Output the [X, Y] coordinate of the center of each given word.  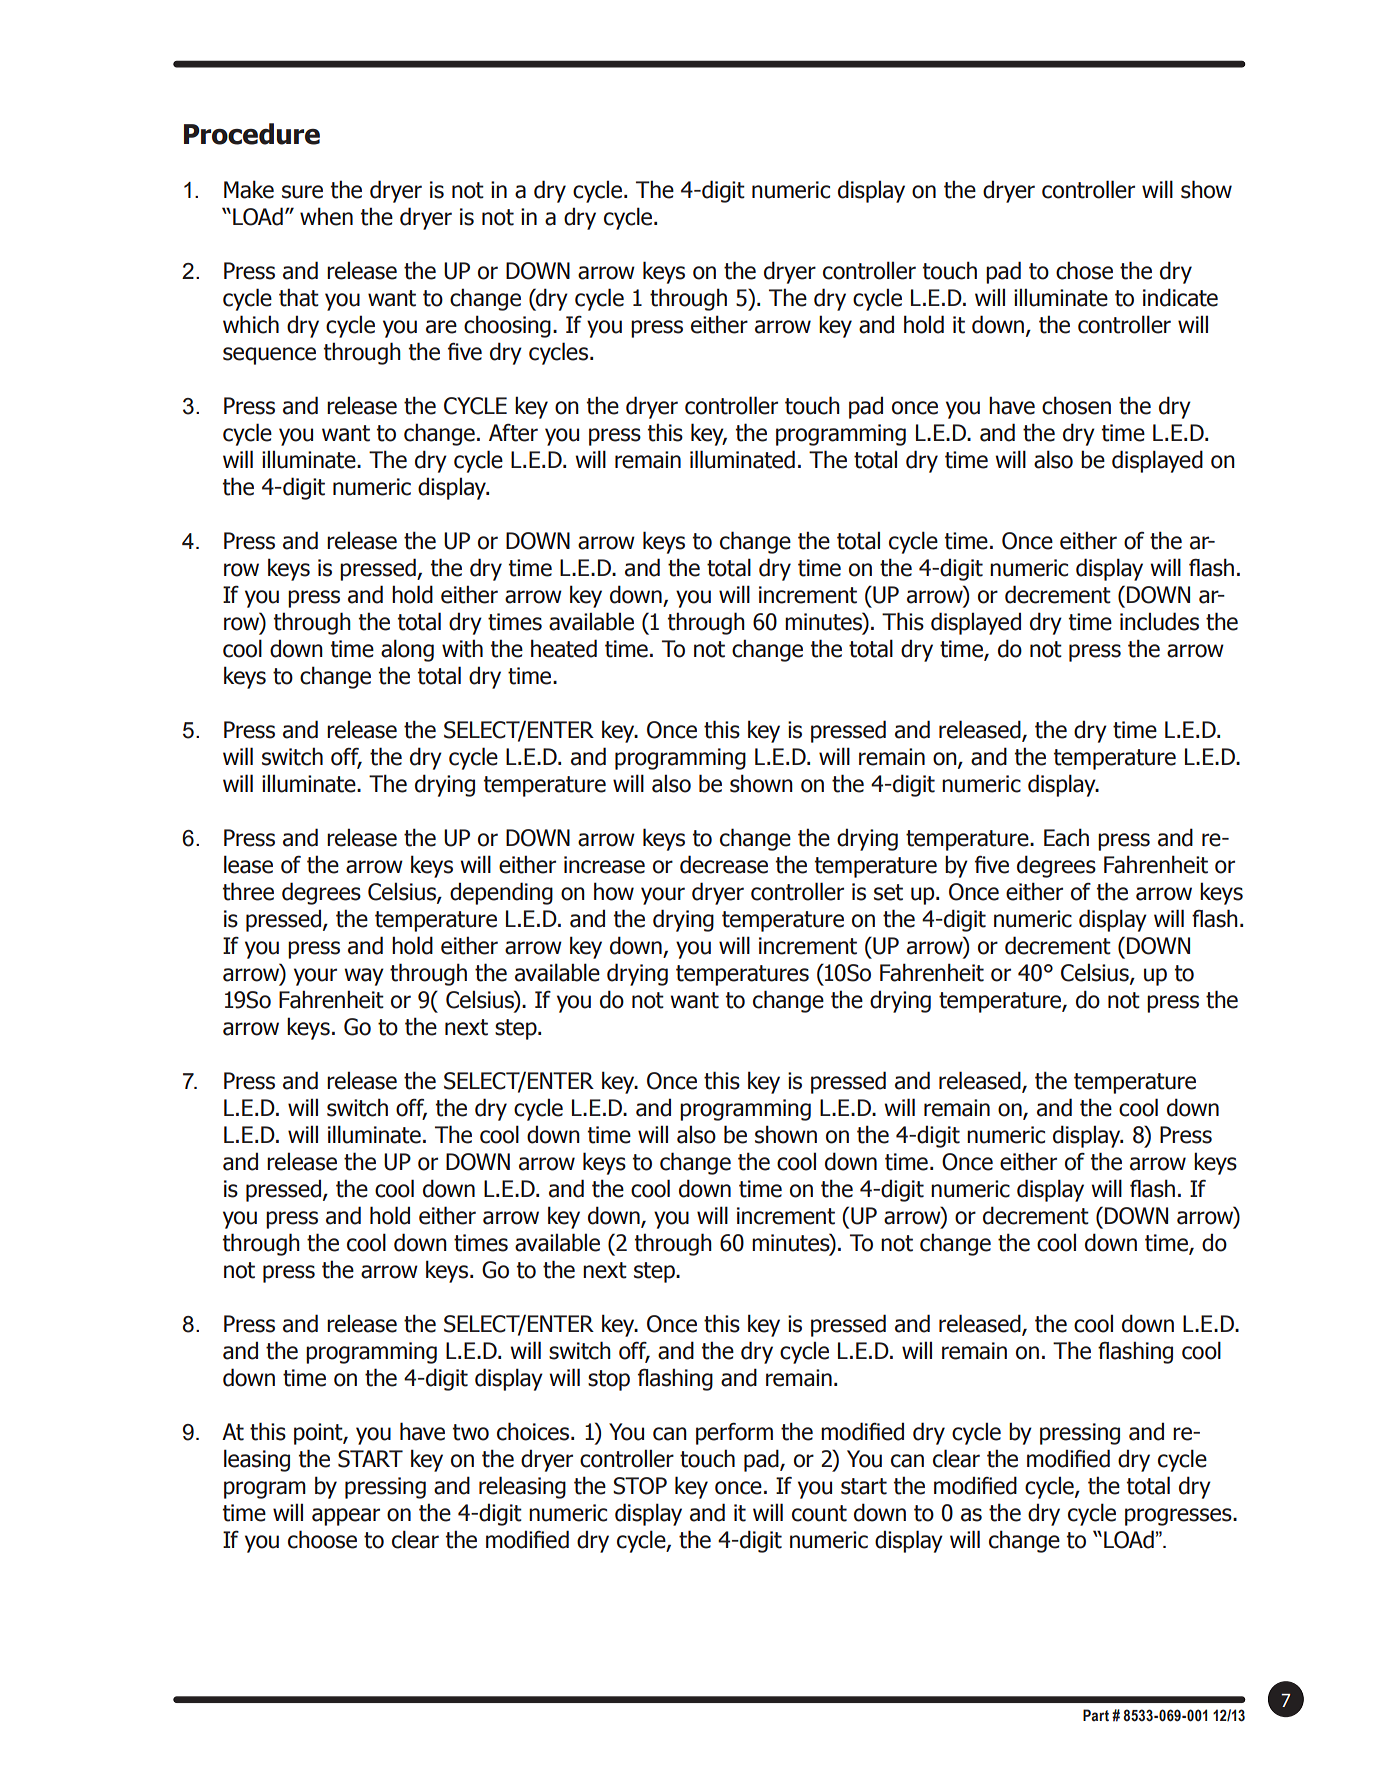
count [819, 1513]
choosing [507, 326]
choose [322, 1539]
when [326, 216]
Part [1096, 1715]
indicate [1180, 297]
